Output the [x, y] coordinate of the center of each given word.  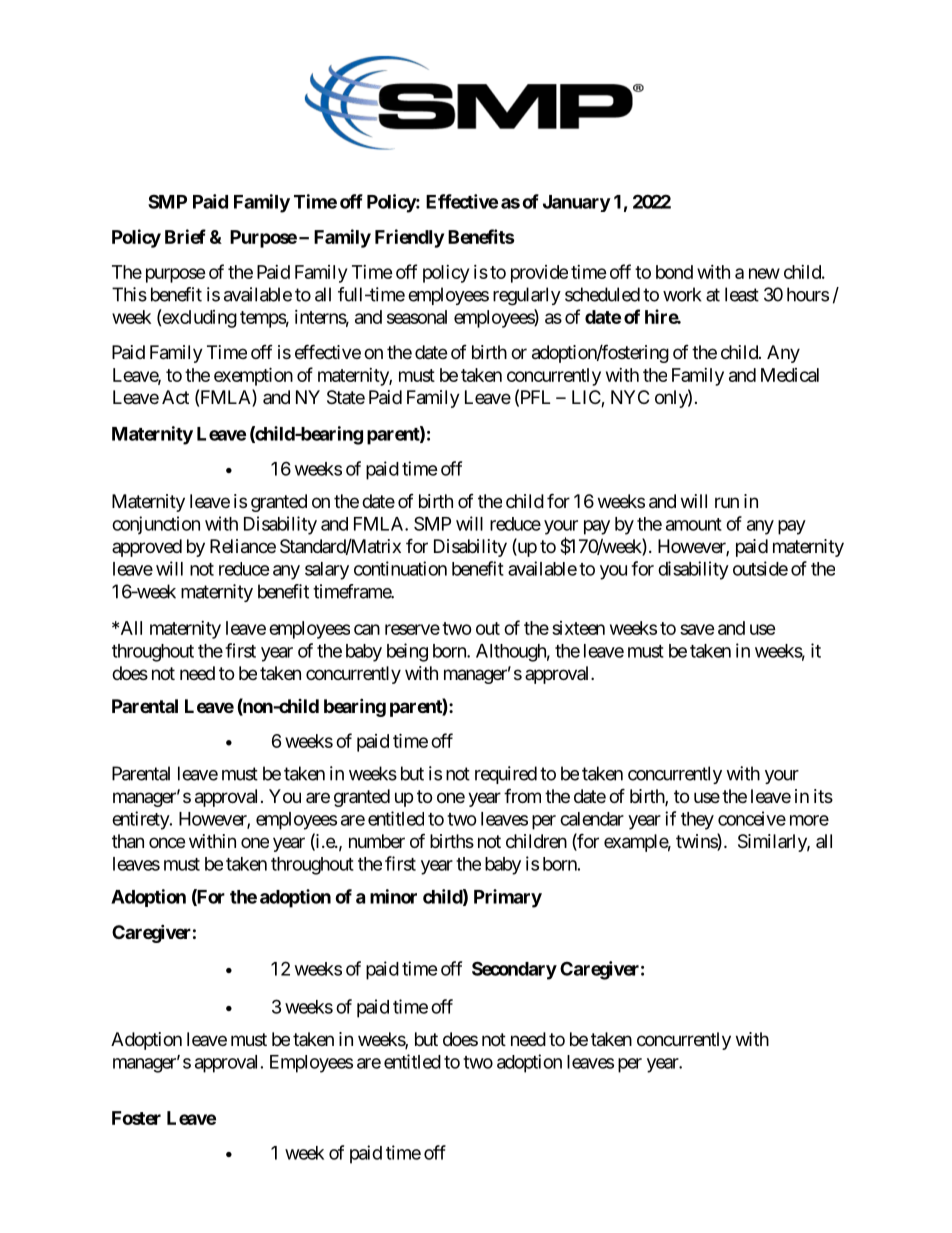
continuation [400, 568]
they [697, 821]
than [128, 841]
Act [175, 397]
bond [674, 272]
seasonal [417, 317]
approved [147, 548]
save [697, 629]
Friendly [409, 238]
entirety [141, 820]
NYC [630, 397]
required [506, 775]
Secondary [514, 970]
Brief [185, 236]
